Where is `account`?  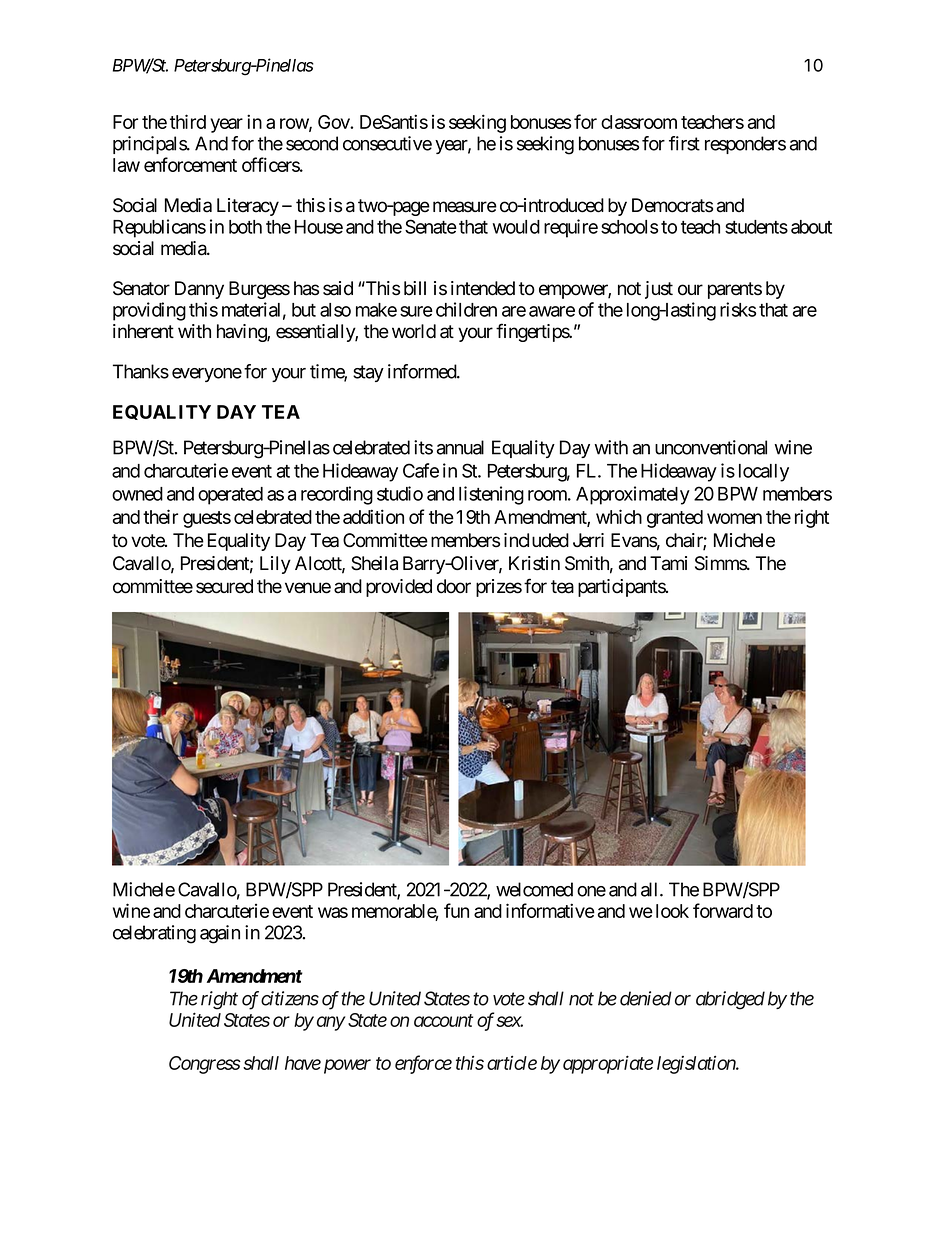 account is located at coordinates (443, 1020).
